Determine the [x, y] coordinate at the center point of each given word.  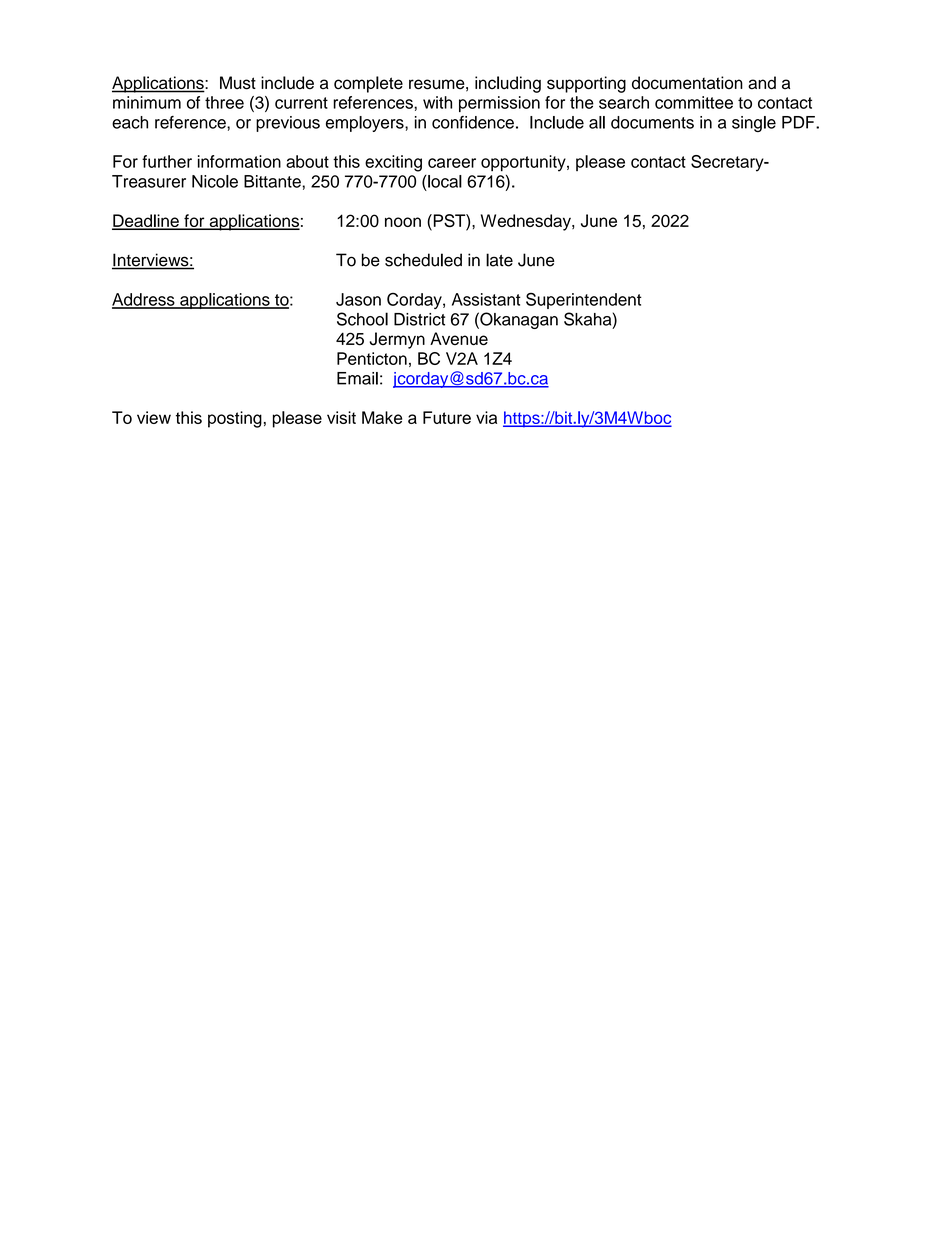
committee [694, 102]
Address [144, 300]
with [437, 102]
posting [235, 419]
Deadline [146, 222]
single [754, 124]
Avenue [459, 338]
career [452, 163]
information [239, 161]
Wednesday [527, 222]
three [224, 102]
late [499, 260]
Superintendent [584, 301]
